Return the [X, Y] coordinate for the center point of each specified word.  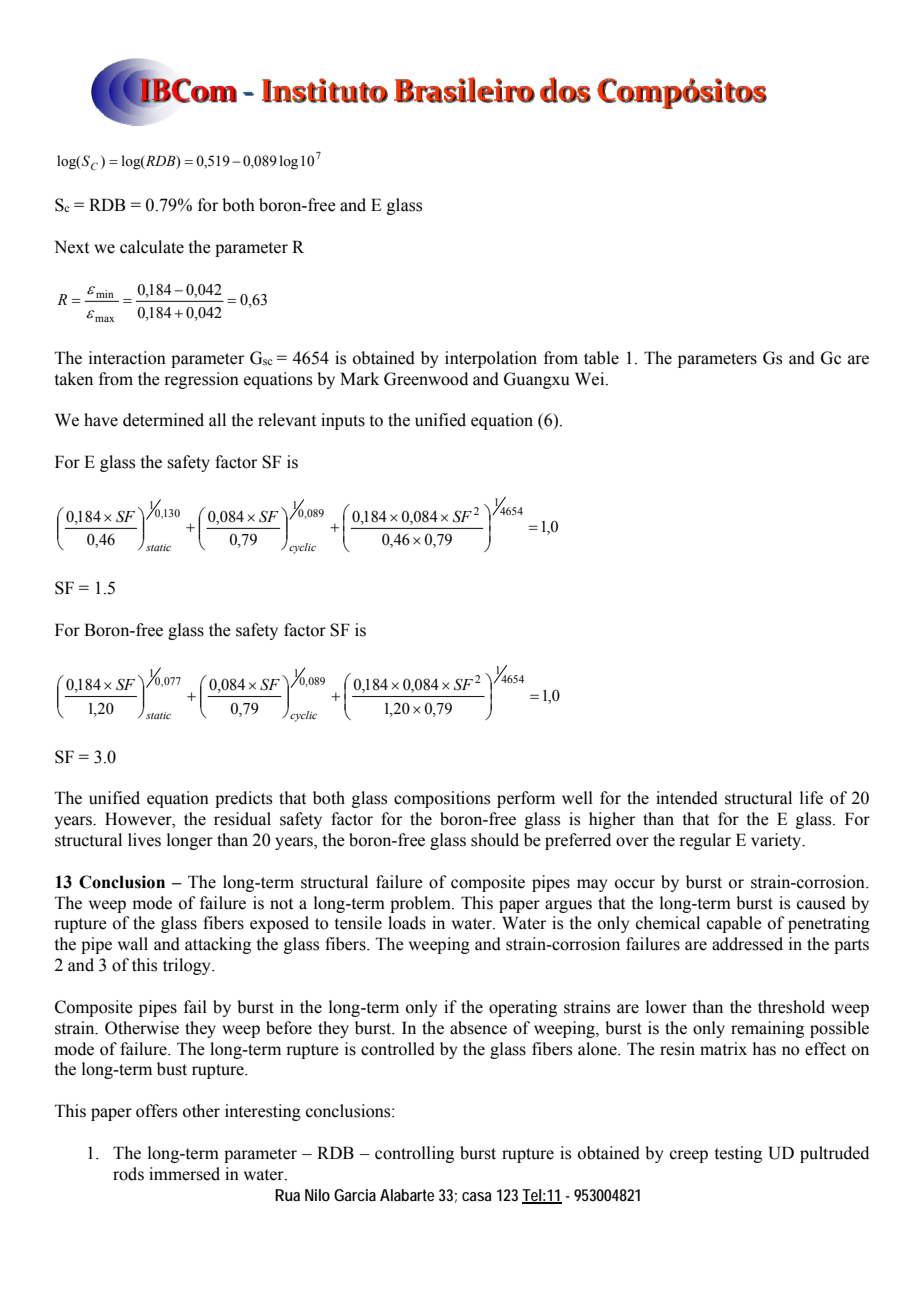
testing [738, 1154]
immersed [184, 1174]
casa [476, 1196]
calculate [152, 247]
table [601, 358]
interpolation [491, 359]
